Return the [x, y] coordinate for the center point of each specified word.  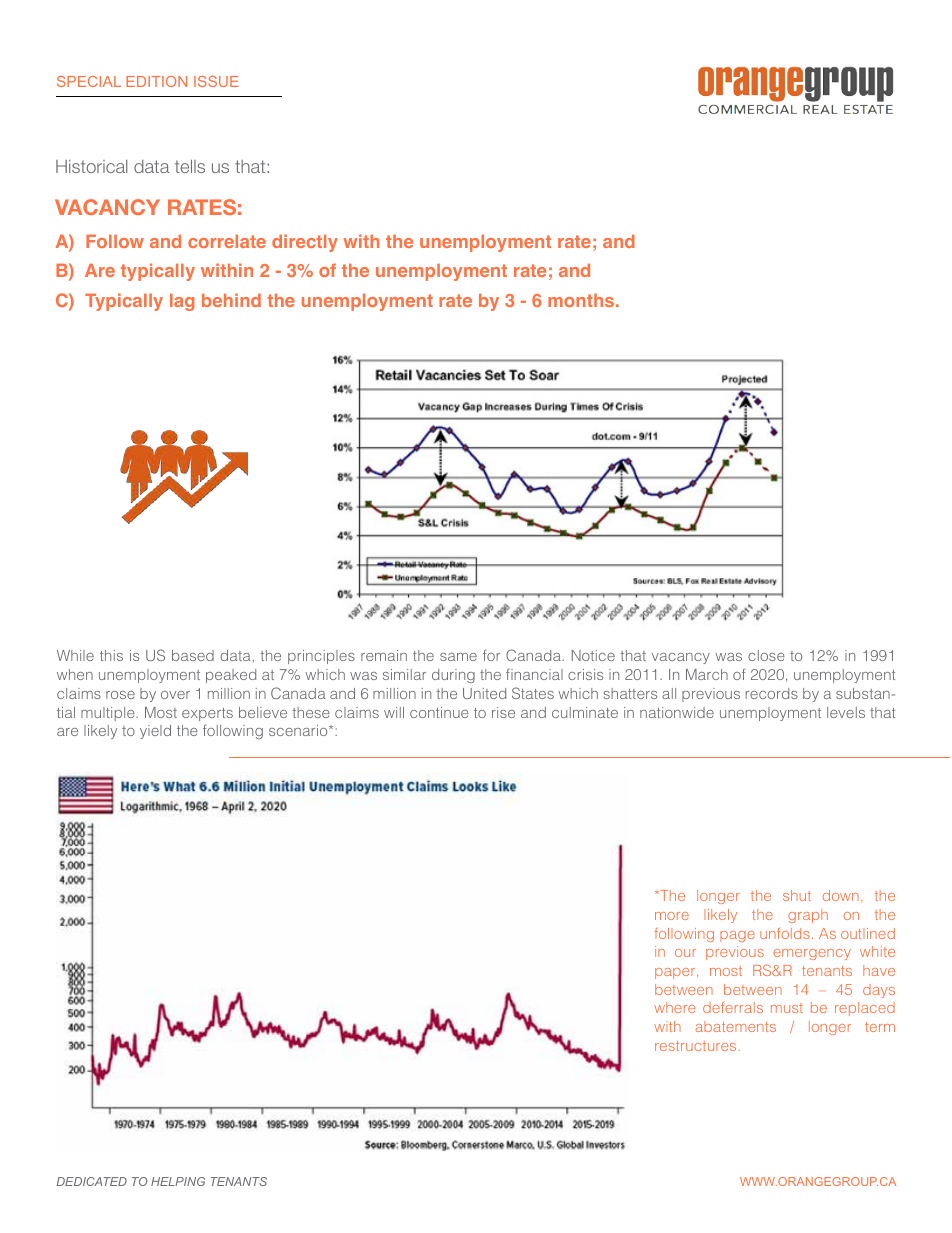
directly [305, 243]
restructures [695, 1046]
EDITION [156, 81]
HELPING [178, 1181]
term [880, 1027]
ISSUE [216, 81]
